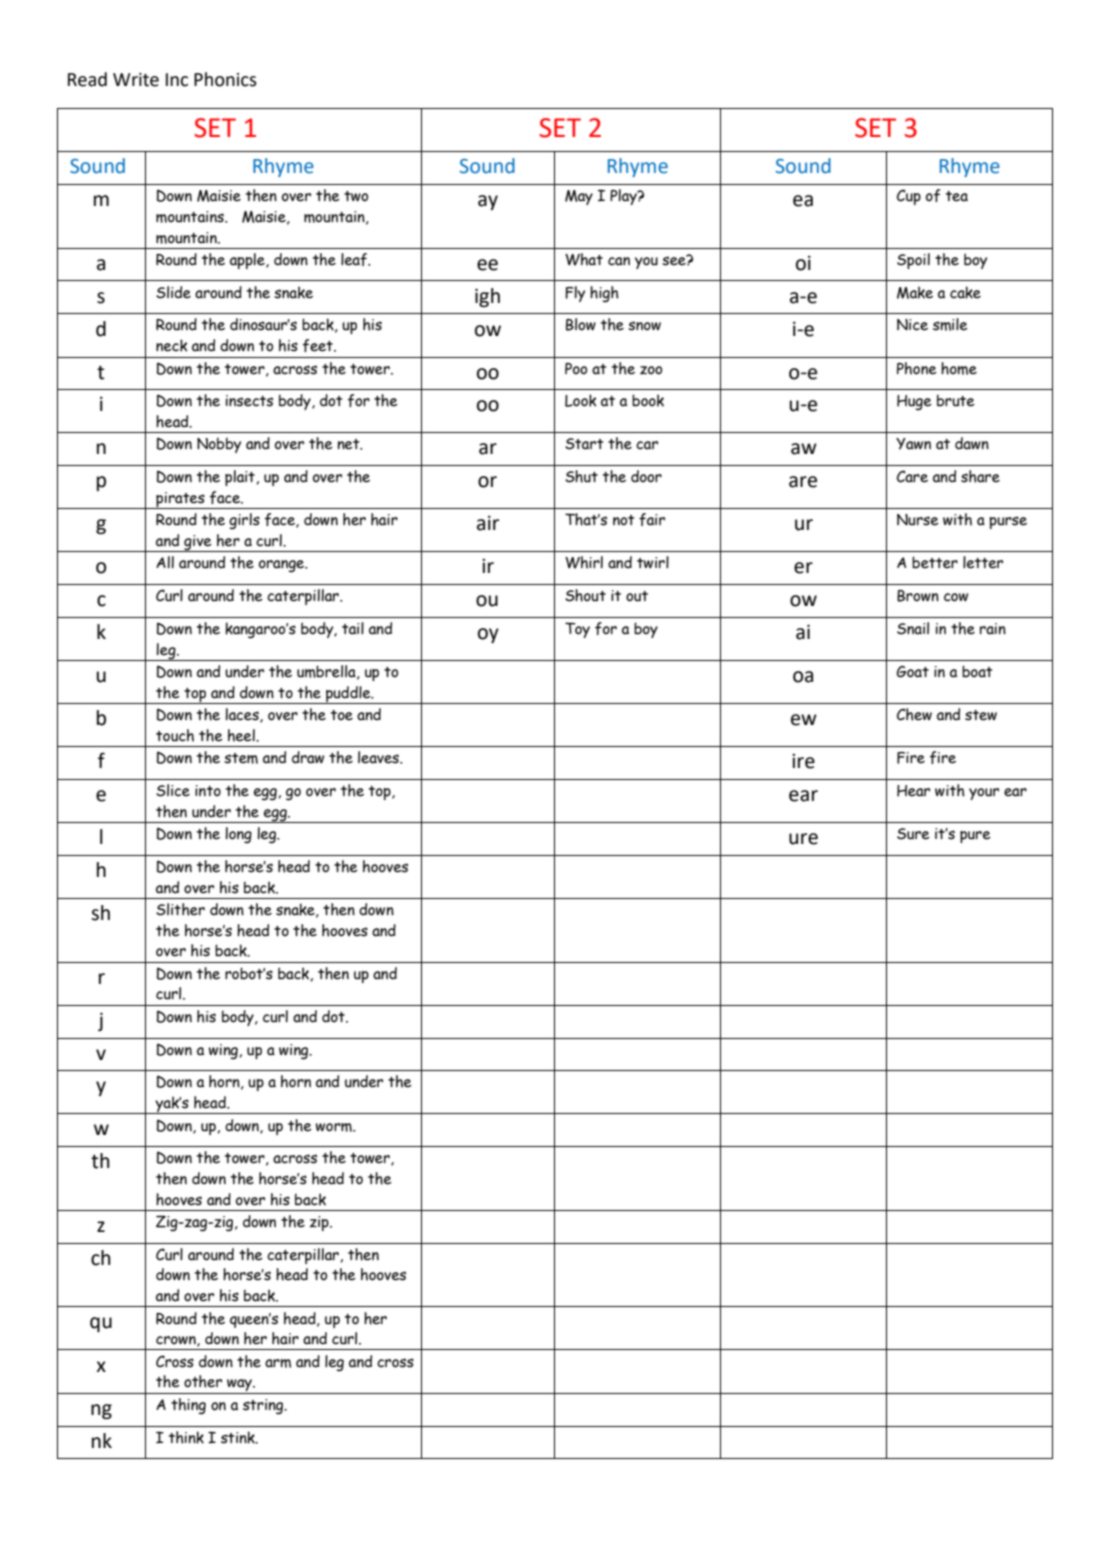  What do you see at coordinates (334, 1127) in the document?
I see `worm` at bounding box center [334, 1127].
